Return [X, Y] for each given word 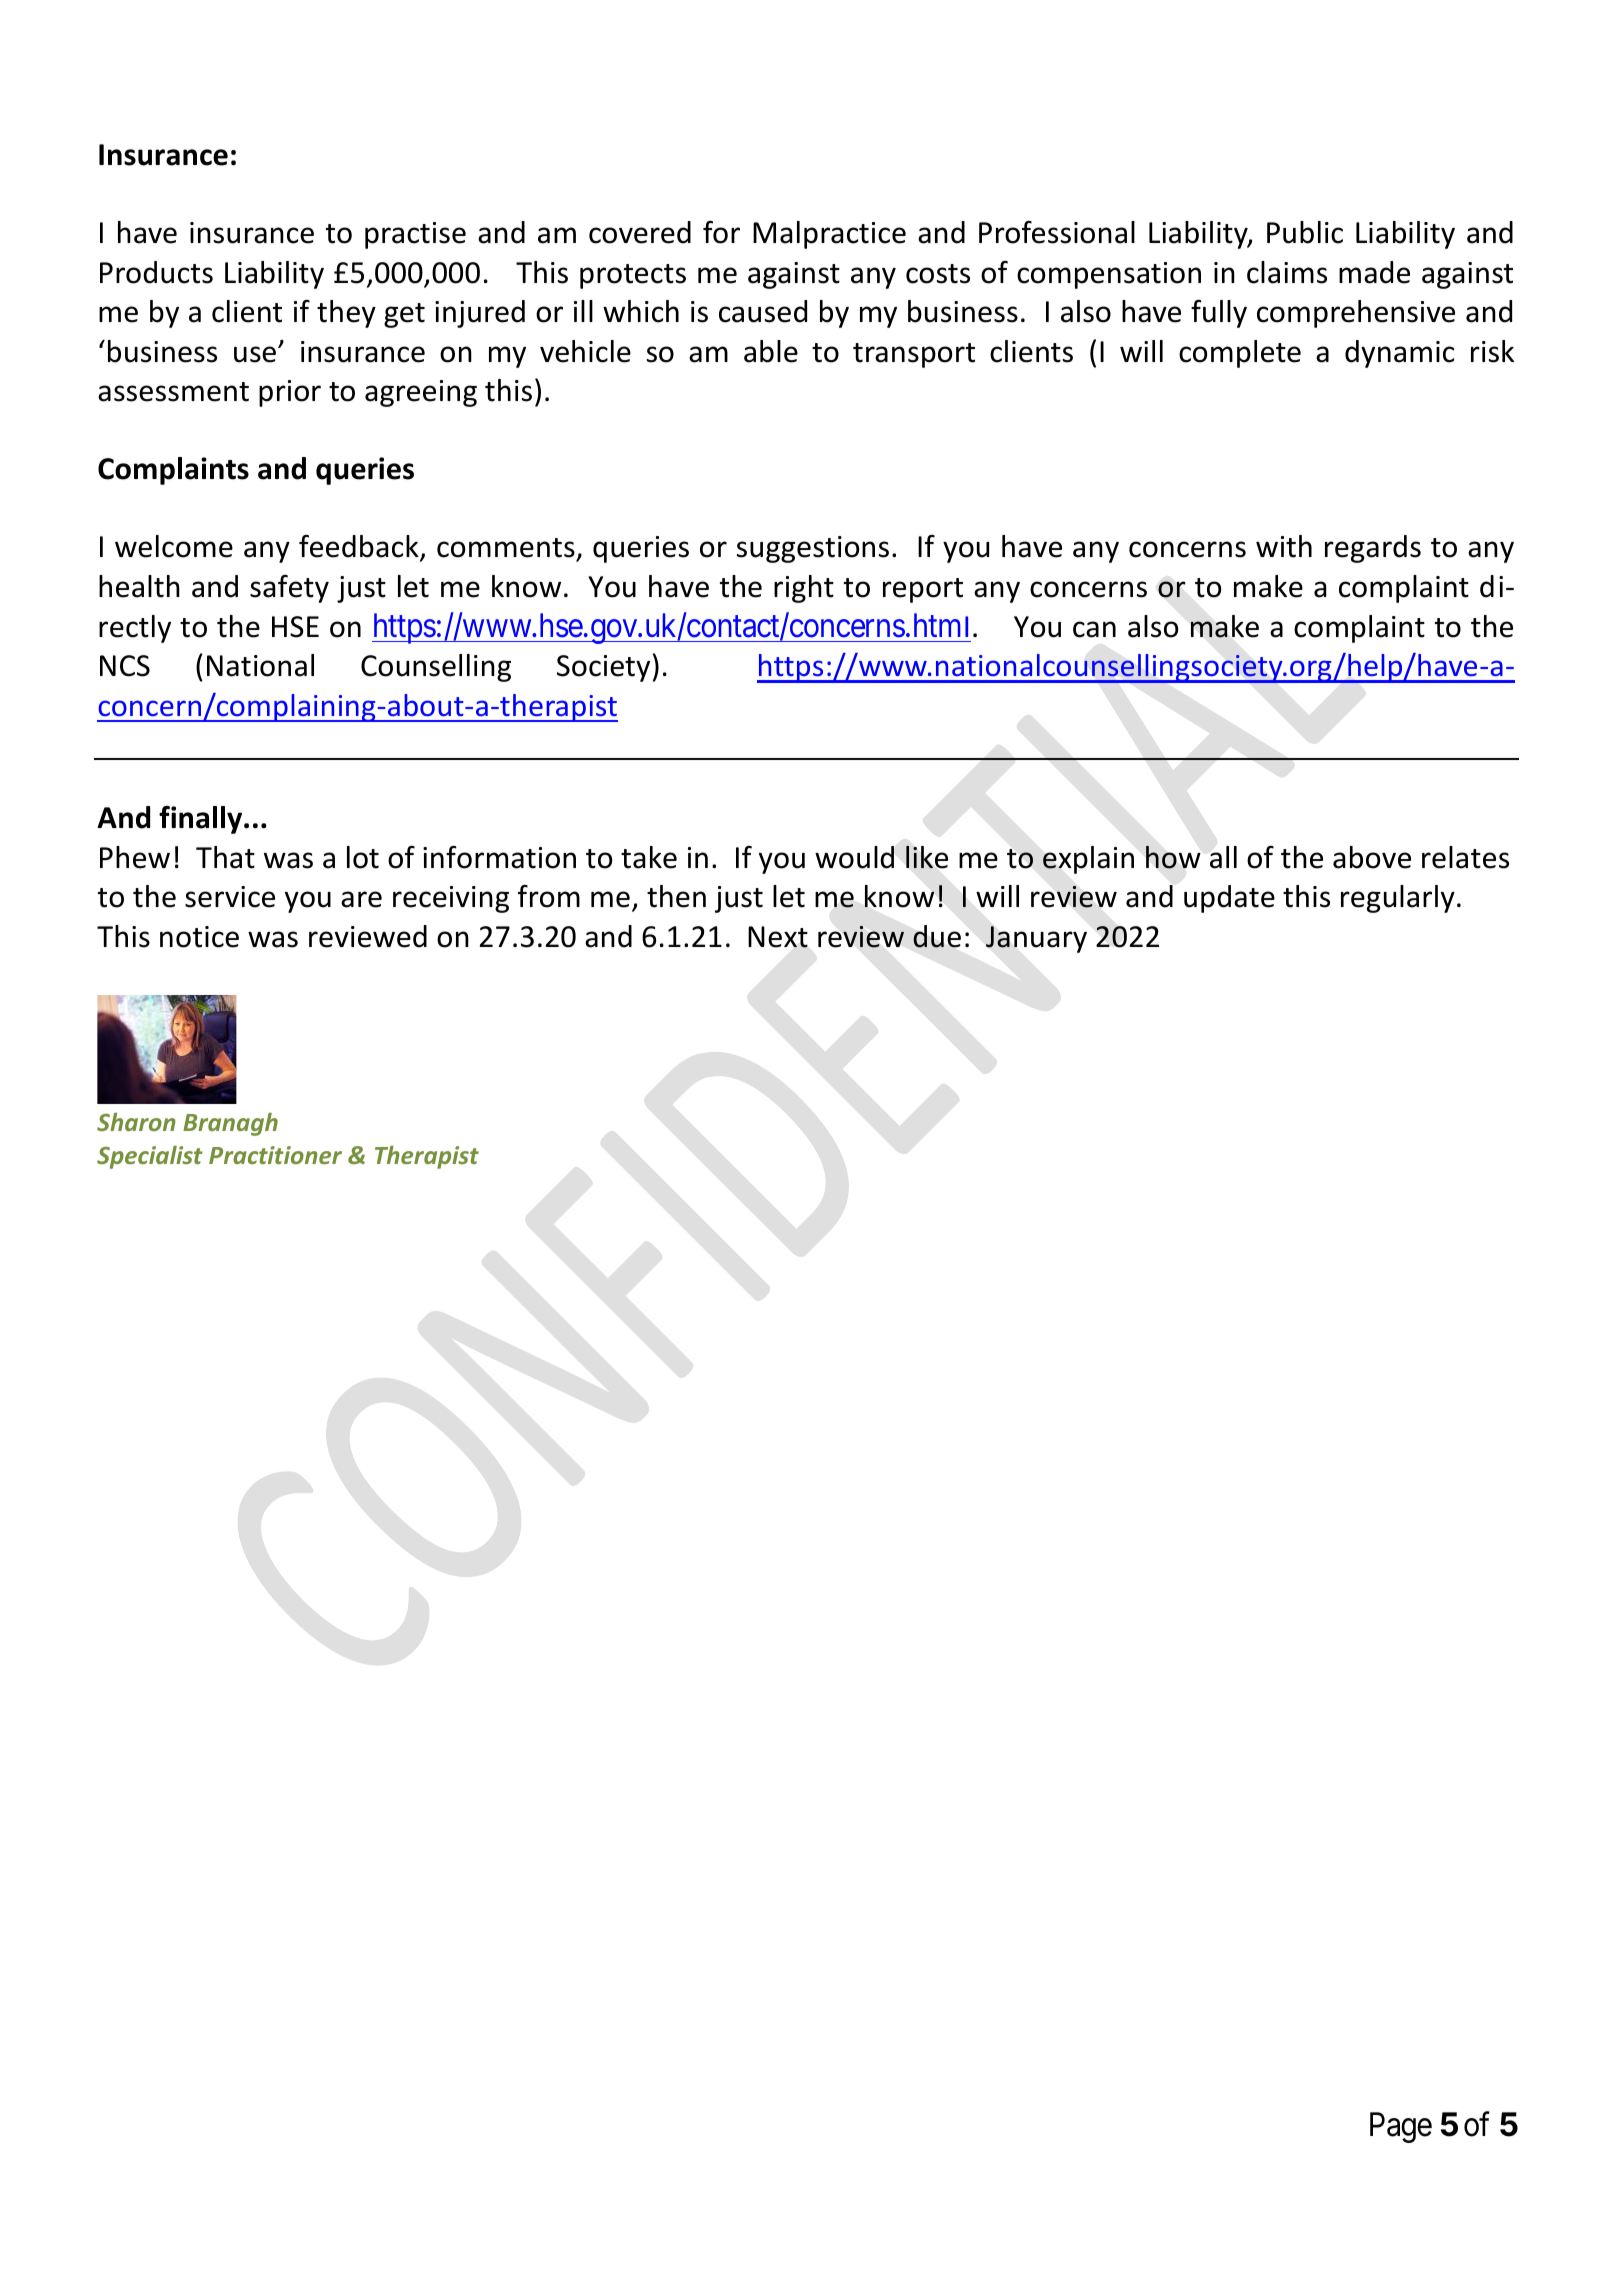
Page [1401, 2127]
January [1036, 939]
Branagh [231, 1124]
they [346, 314]
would [854, 857]
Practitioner [275, 1155]
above [1372, 857]
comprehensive [1356, 314]
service [230, 897]
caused [763, 311]
